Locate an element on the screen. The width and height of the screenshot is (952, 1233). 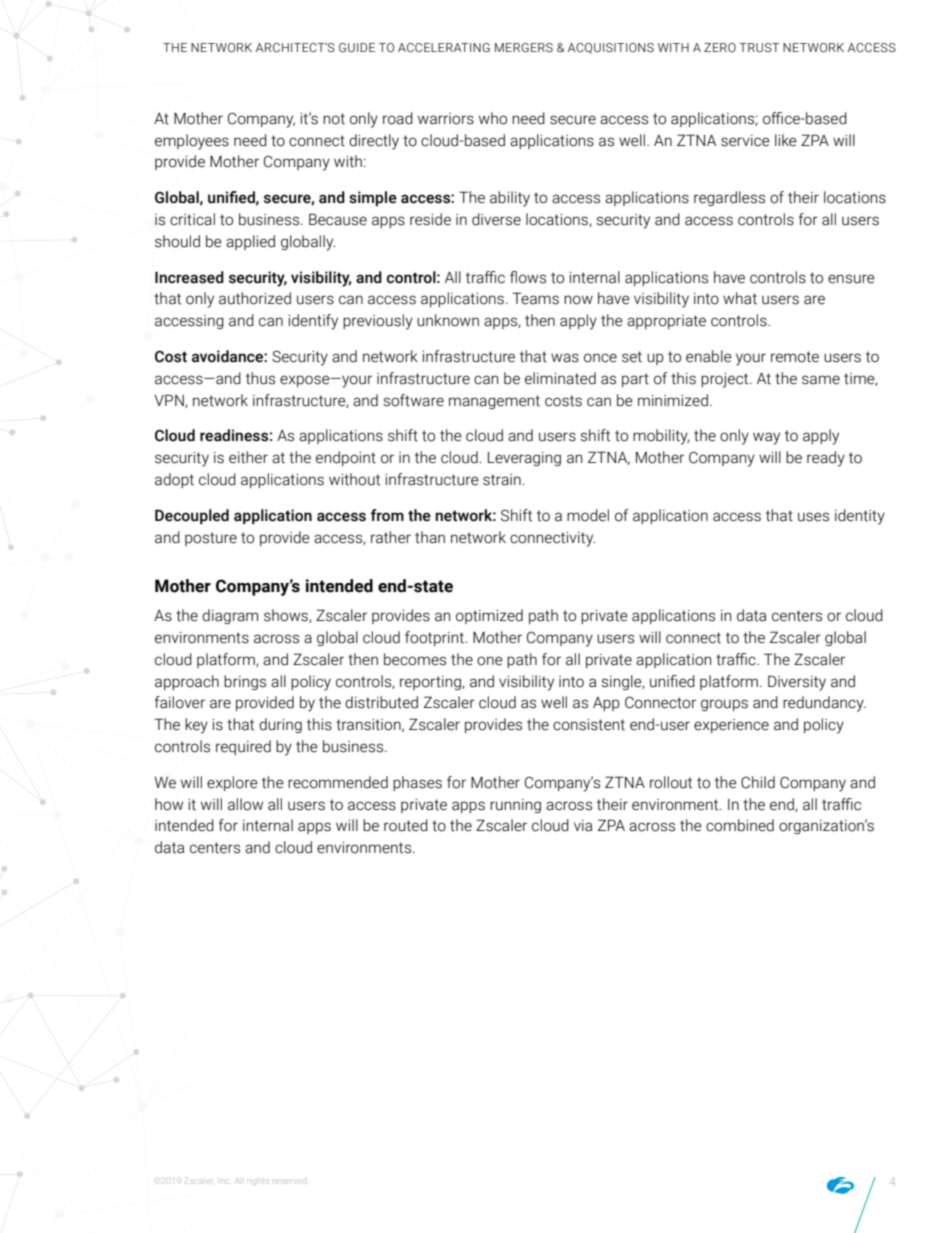
Child is located at coordinates (758, 782).
